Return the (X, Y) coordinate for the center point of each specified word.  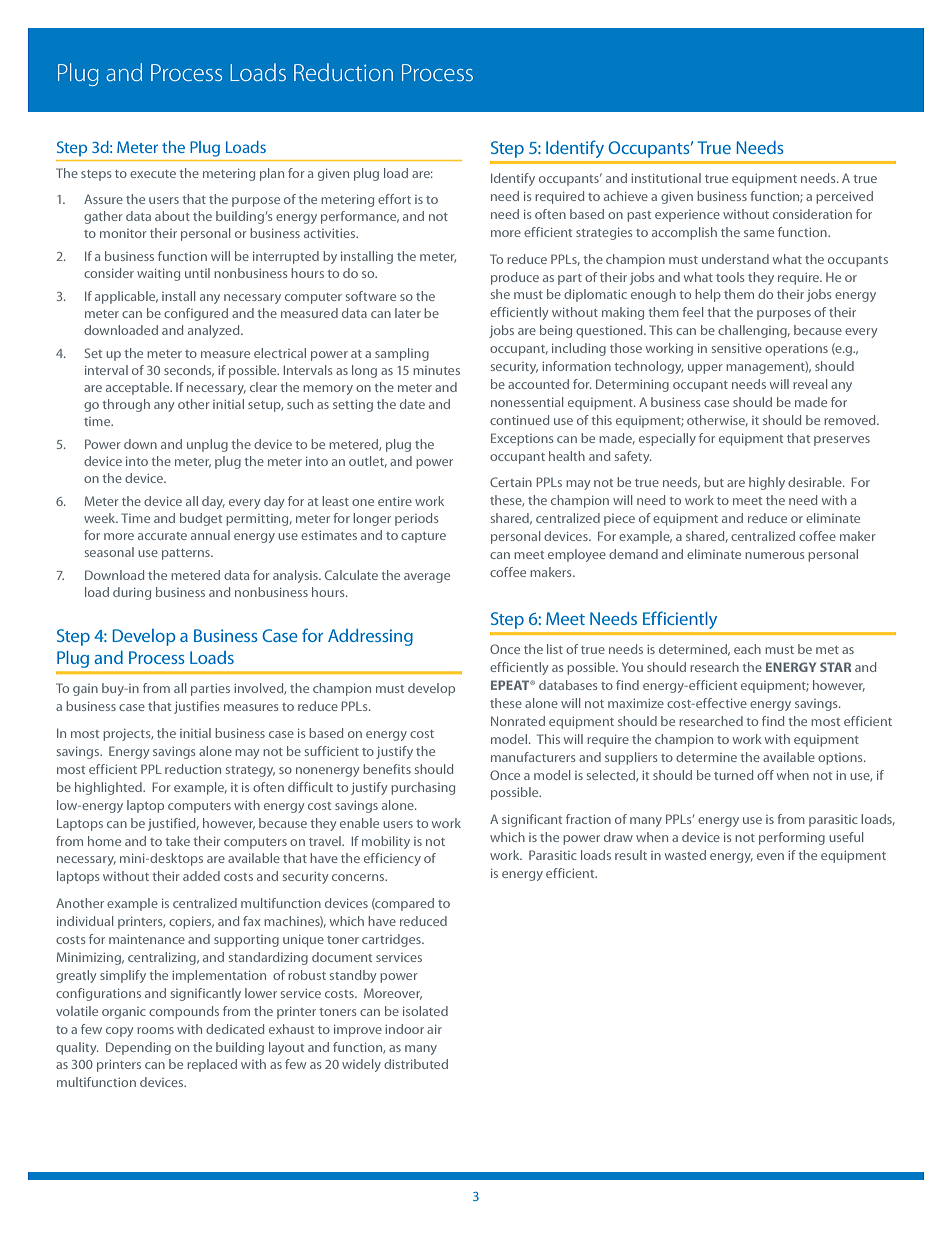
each (747, 649)
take (177, 841)
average (427, 578)
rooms (155, 1030)
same (759, 233)
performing (792, 838)
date (412, 404)
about (172, 216)
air (434, 1029)
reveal (810, 384)
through (126, 405)
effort (394, 199)
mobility (386, 842)
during (132, 593)
